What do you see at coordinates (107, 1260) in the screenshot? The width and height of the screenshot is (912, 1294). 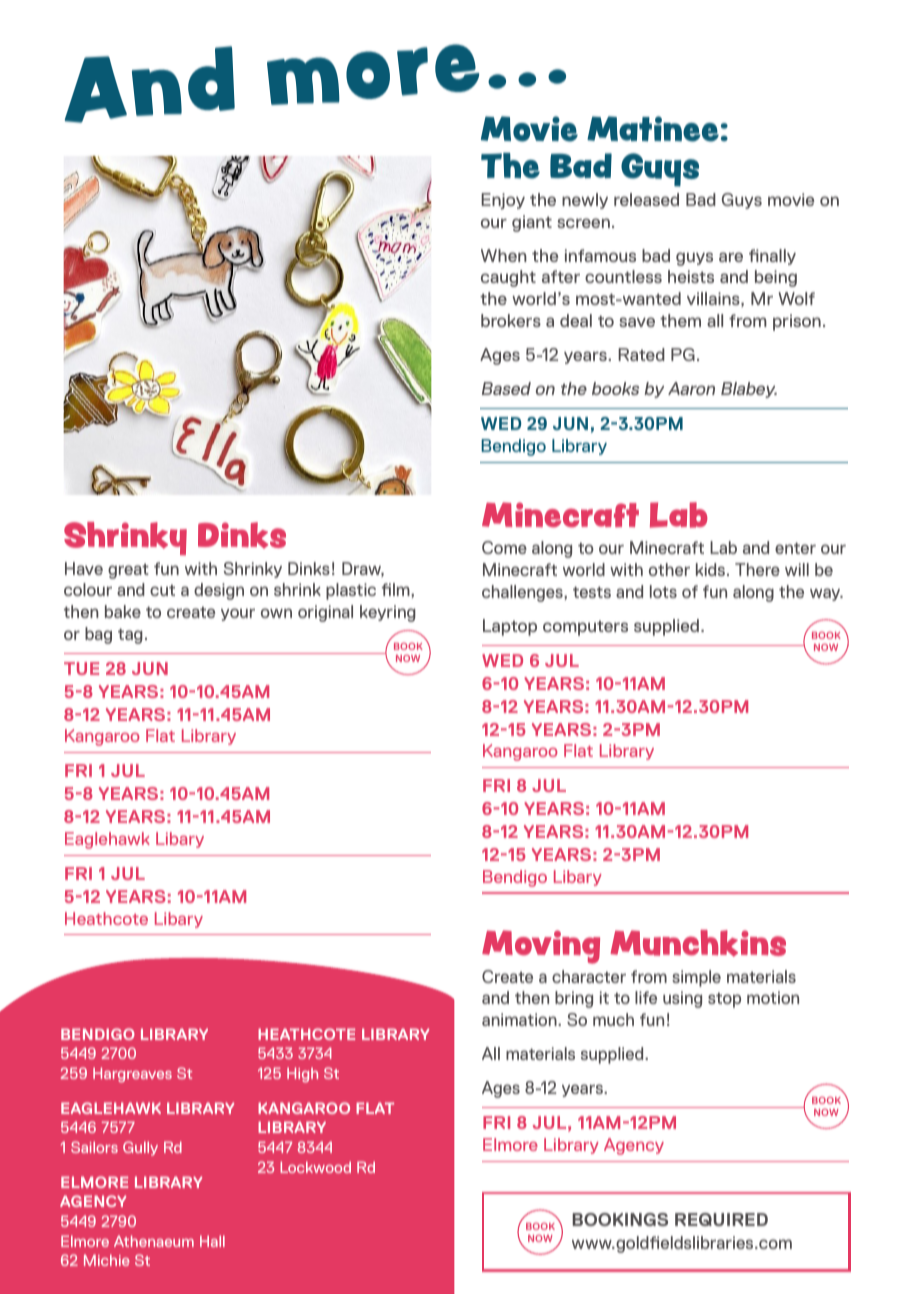 I see `Michie` at bounding box center [107, 1260].
